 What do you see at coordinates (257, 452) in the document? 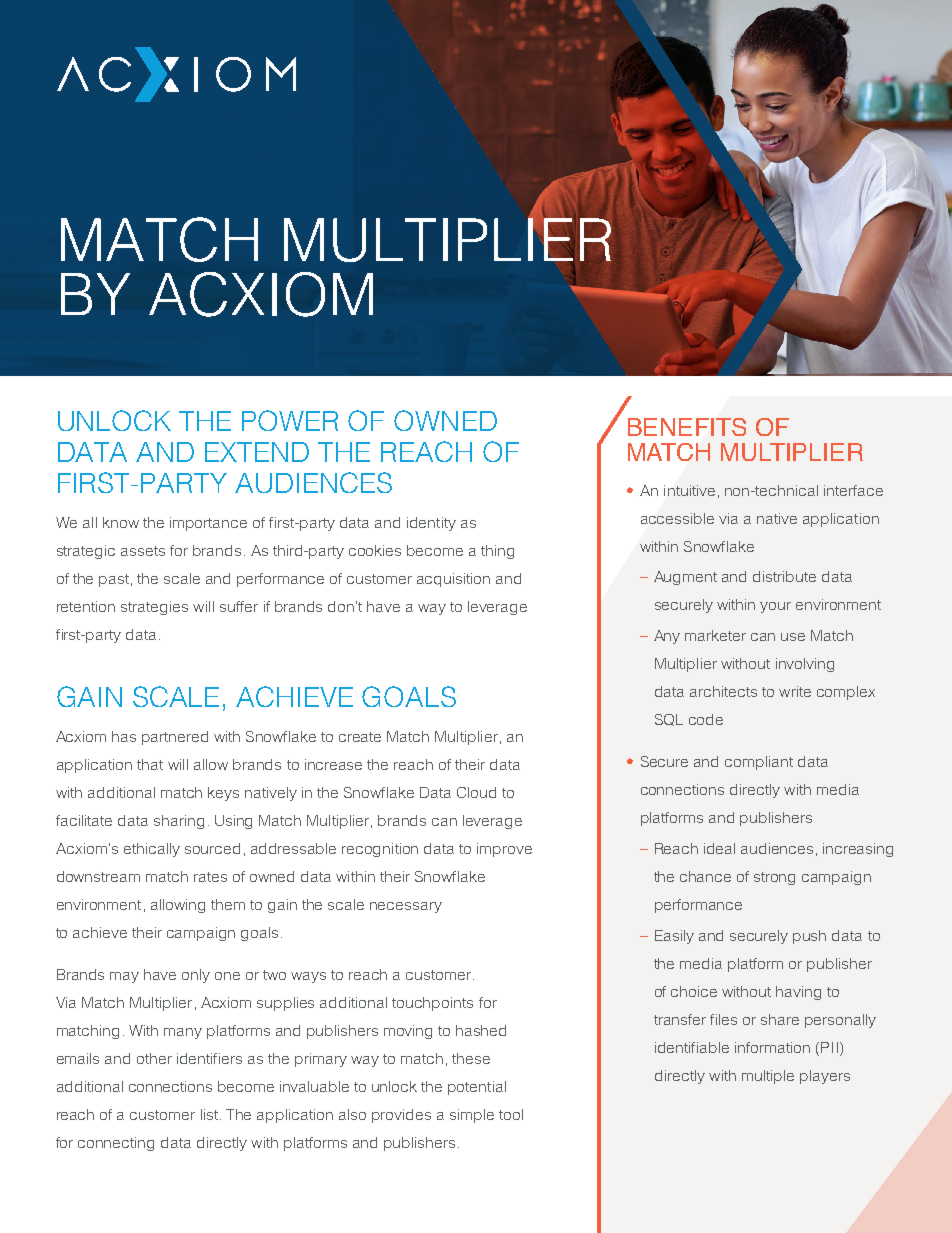
I see `EXTEND` at bounding box center [257, 452].
